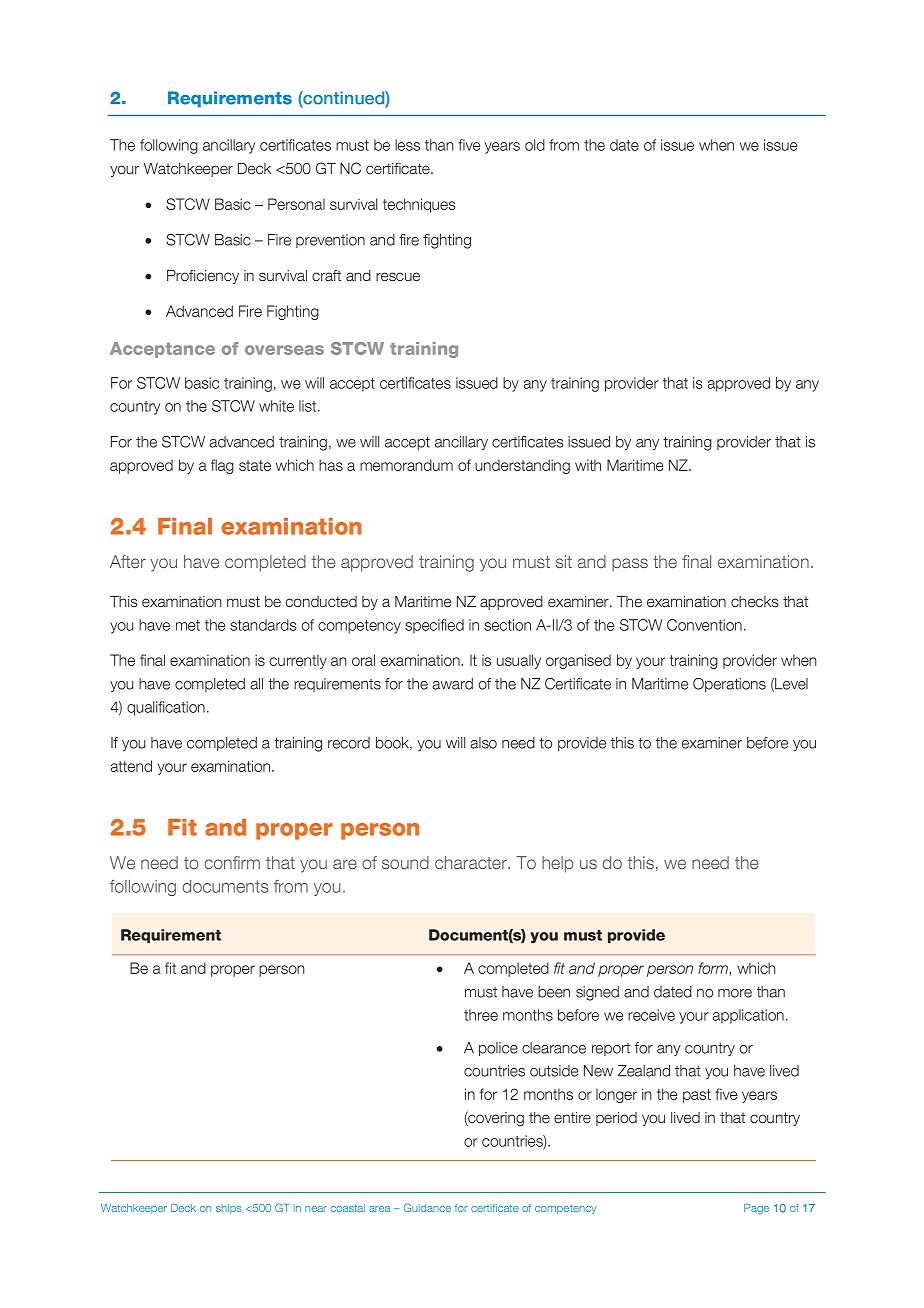 This image has height=1308, width=924. I want to click on memorandum, so click(406, 465).
